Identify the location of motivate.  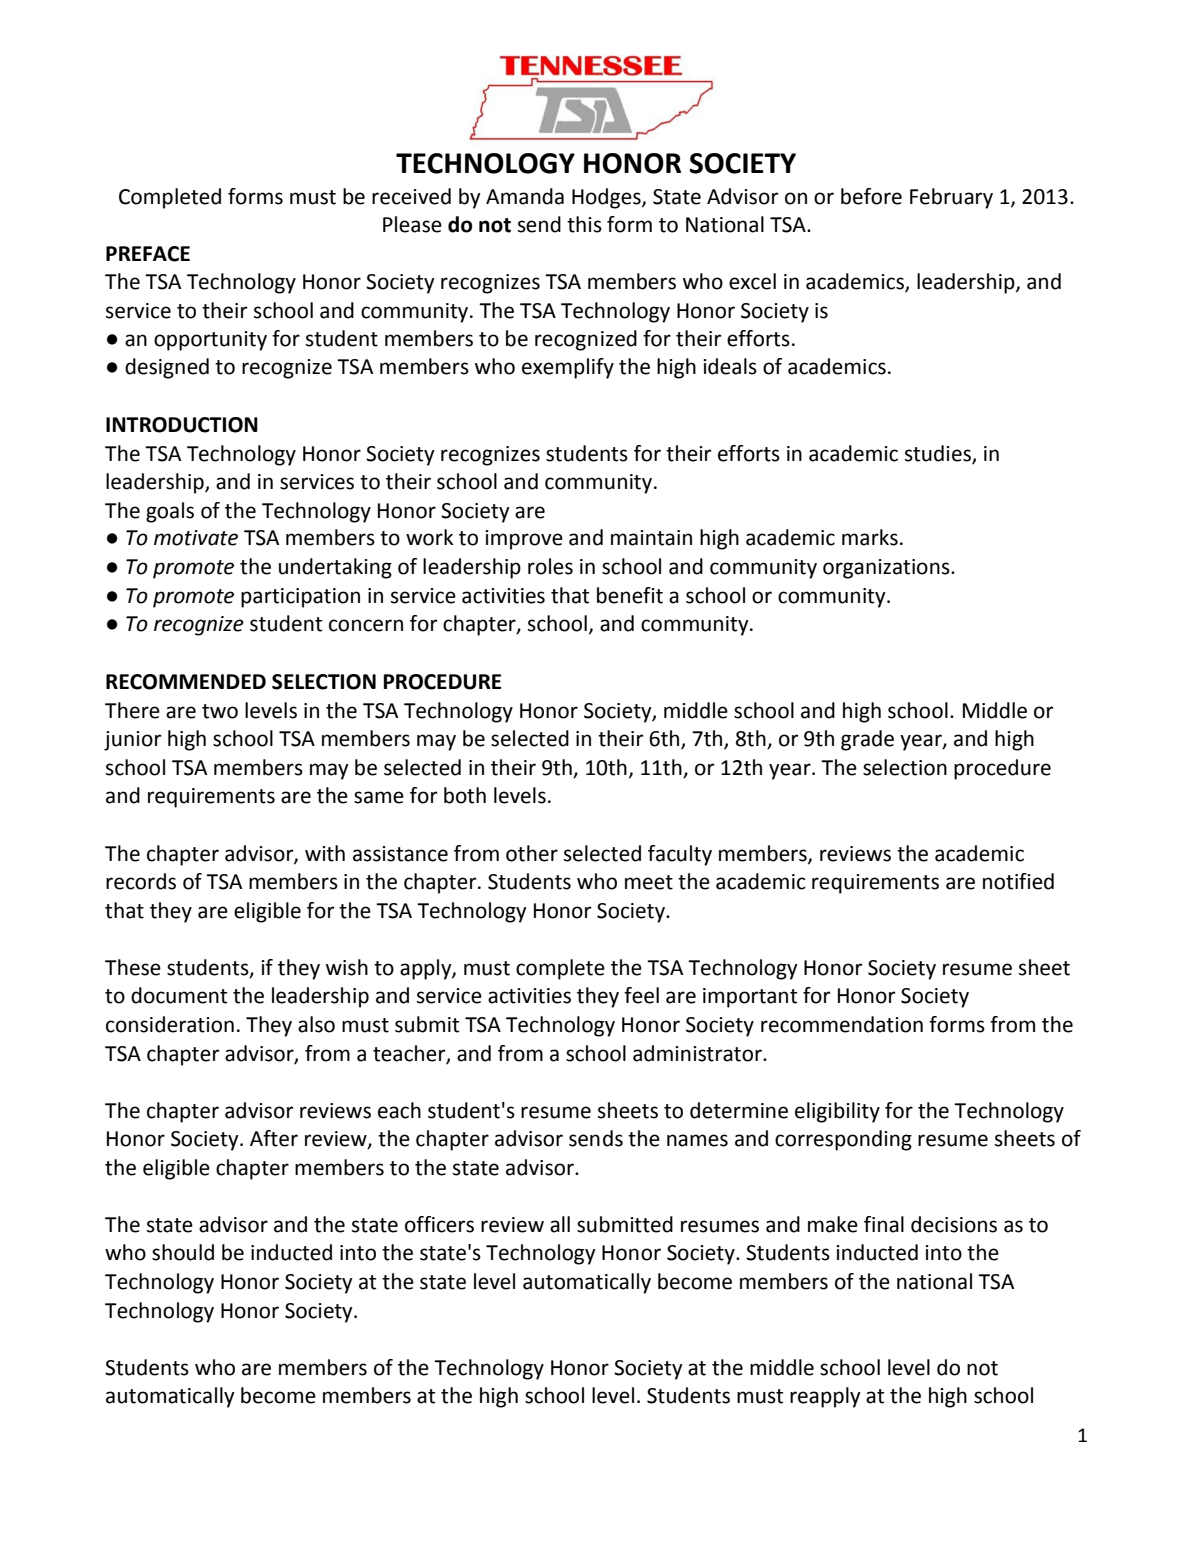
(196, 538).
